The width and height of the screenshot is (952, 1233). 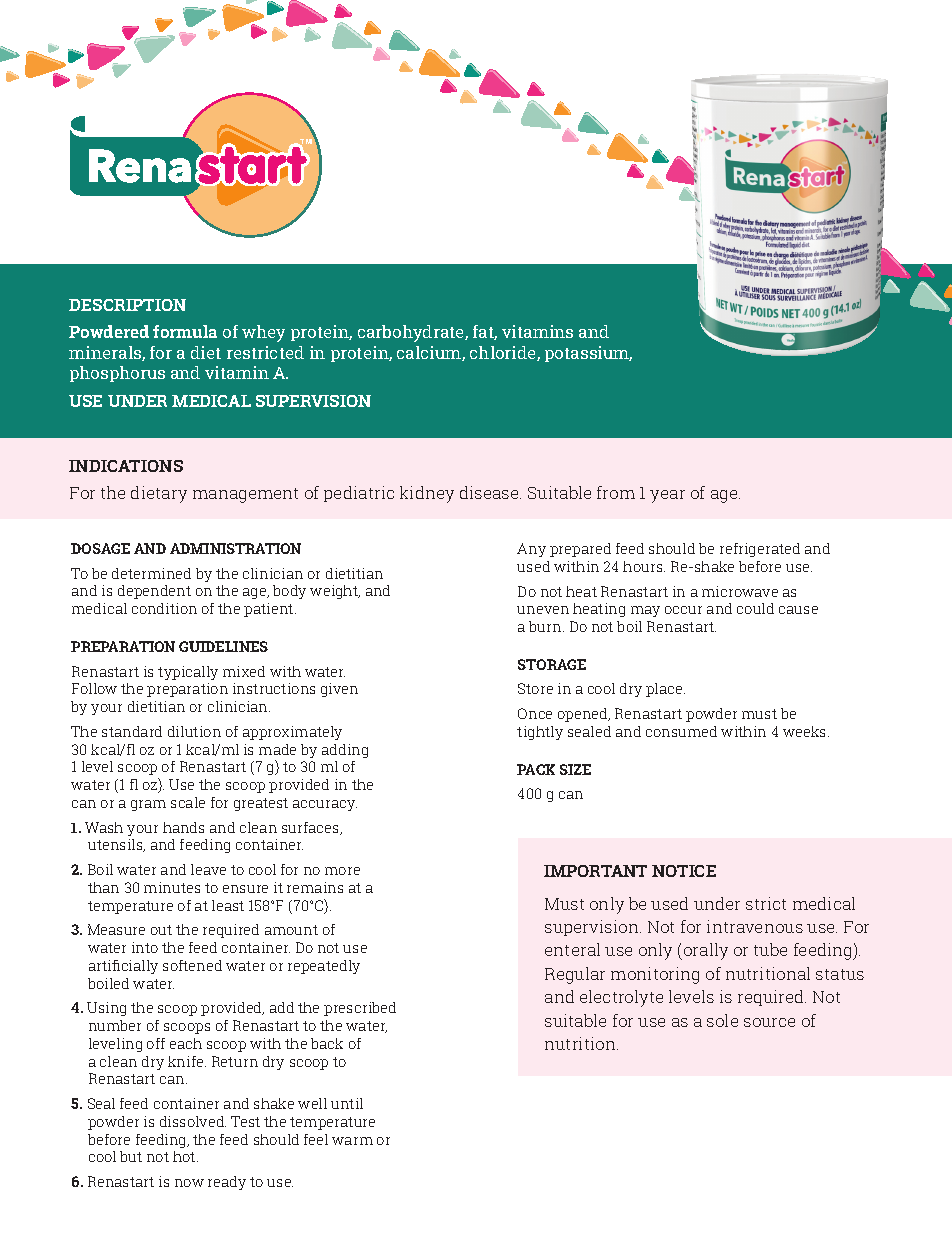 I want to click on Any, so click(x=531, y=550).
